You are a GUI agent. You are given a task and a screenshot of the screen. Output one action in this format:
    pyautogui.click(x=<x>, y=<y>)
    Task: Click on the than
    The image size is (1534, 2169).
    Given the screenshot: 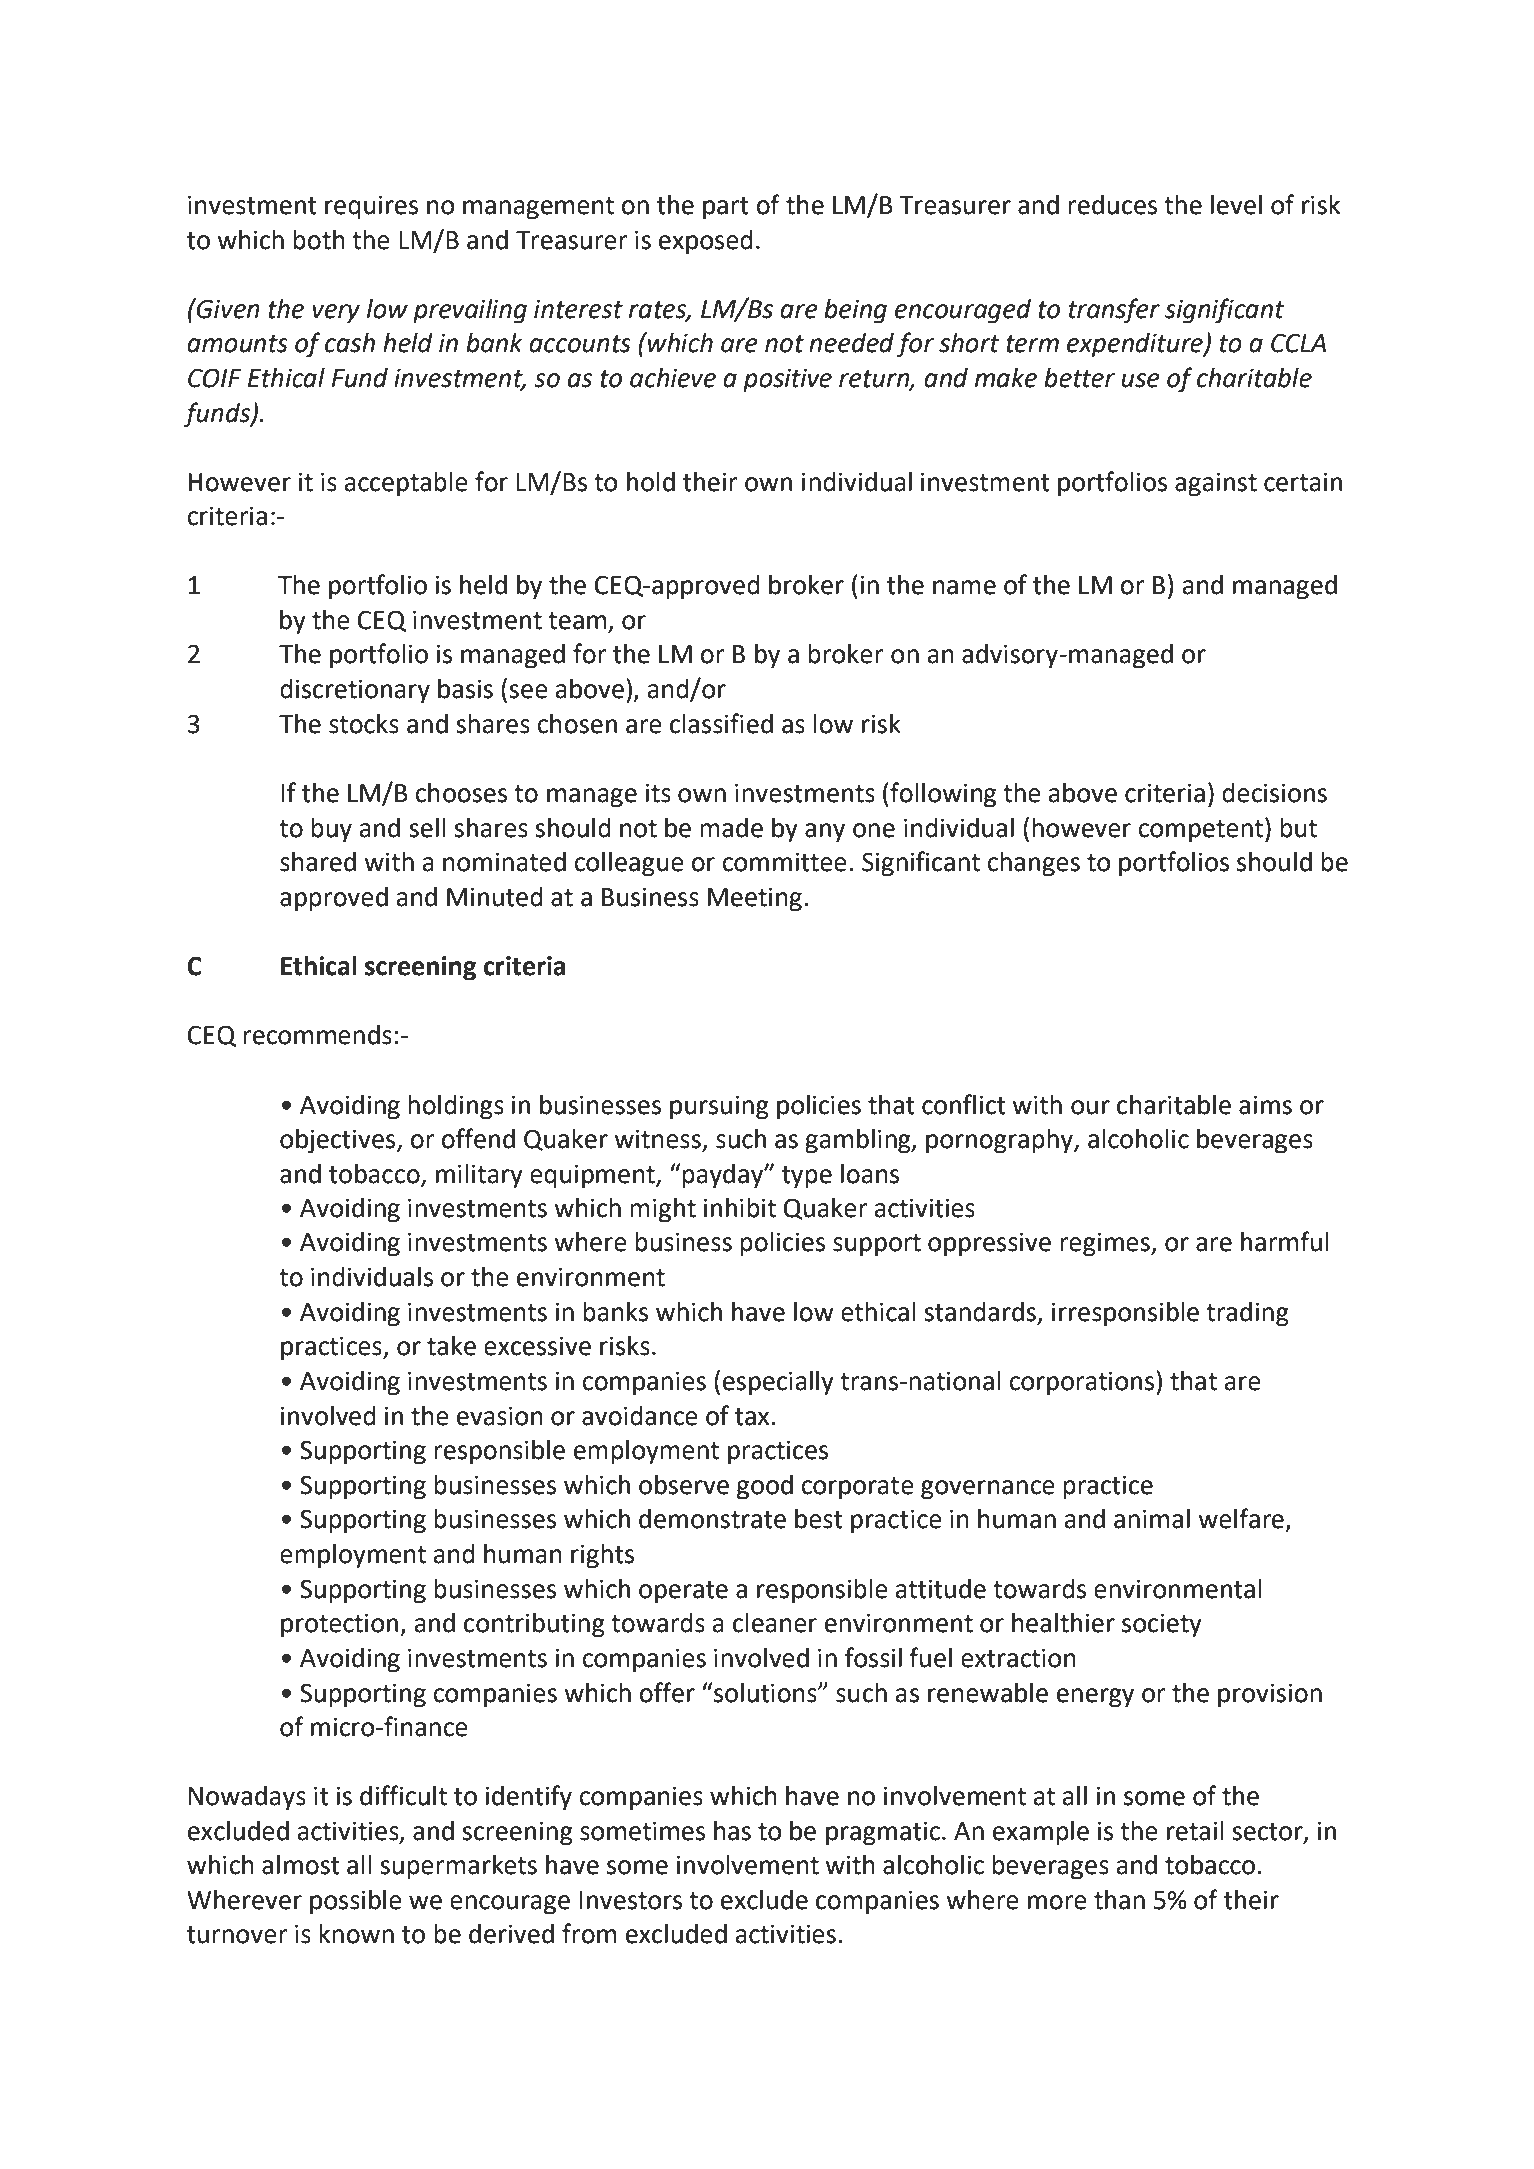 What is the action you would take?
    pyautogui.click(x=1119, y=1900)
